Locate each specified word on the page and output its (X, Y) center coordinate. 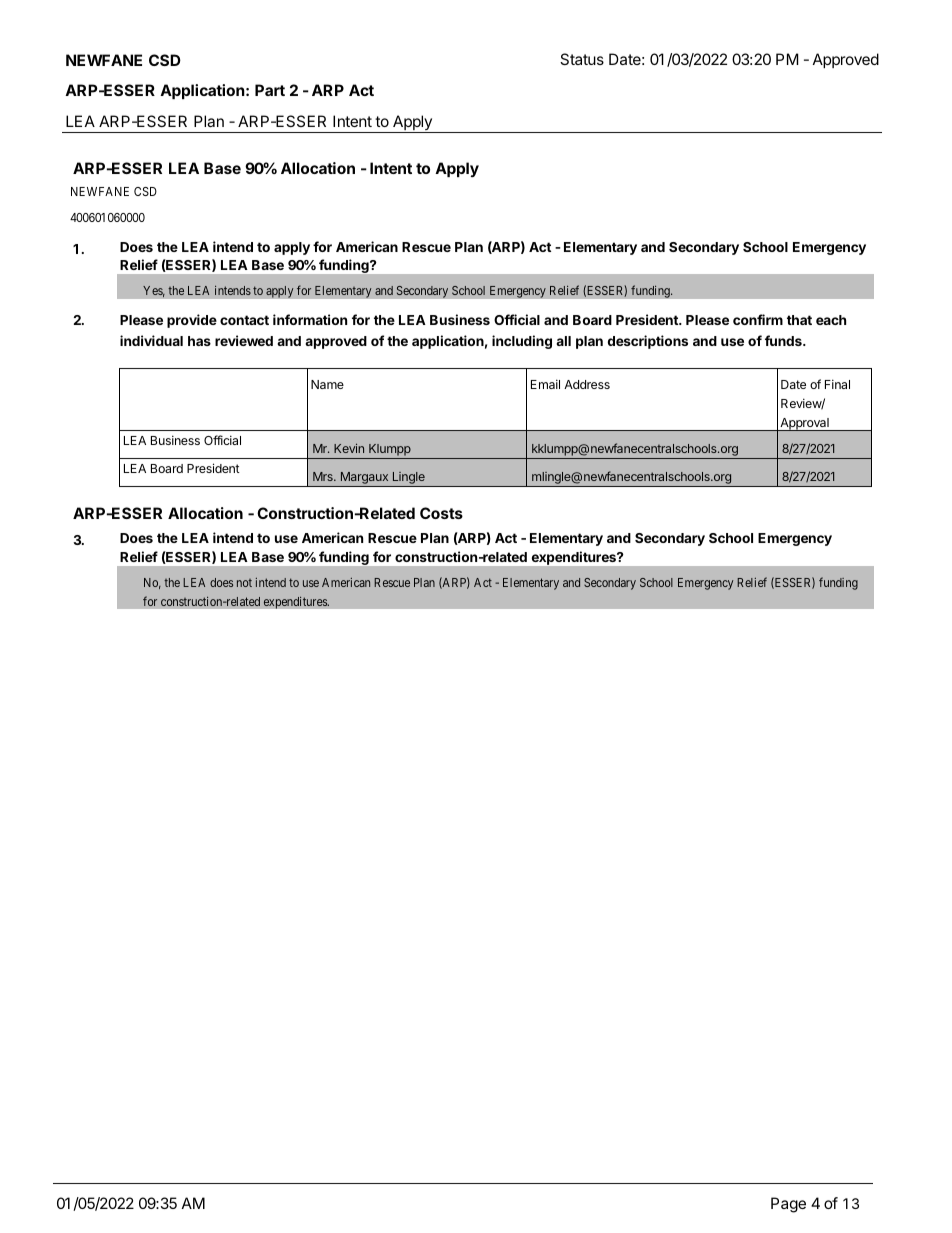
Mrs (324, 476)
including (522, 342)
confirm (758, 319)
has (199, 341)
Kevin (349, 448)
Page (788, 1205)
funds (784, 340)
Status (582, 59)
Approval (804, 424)
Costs (441, 513)
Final (837, 384)
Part (270, 90)
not (244, 583)
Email (545, 384)
